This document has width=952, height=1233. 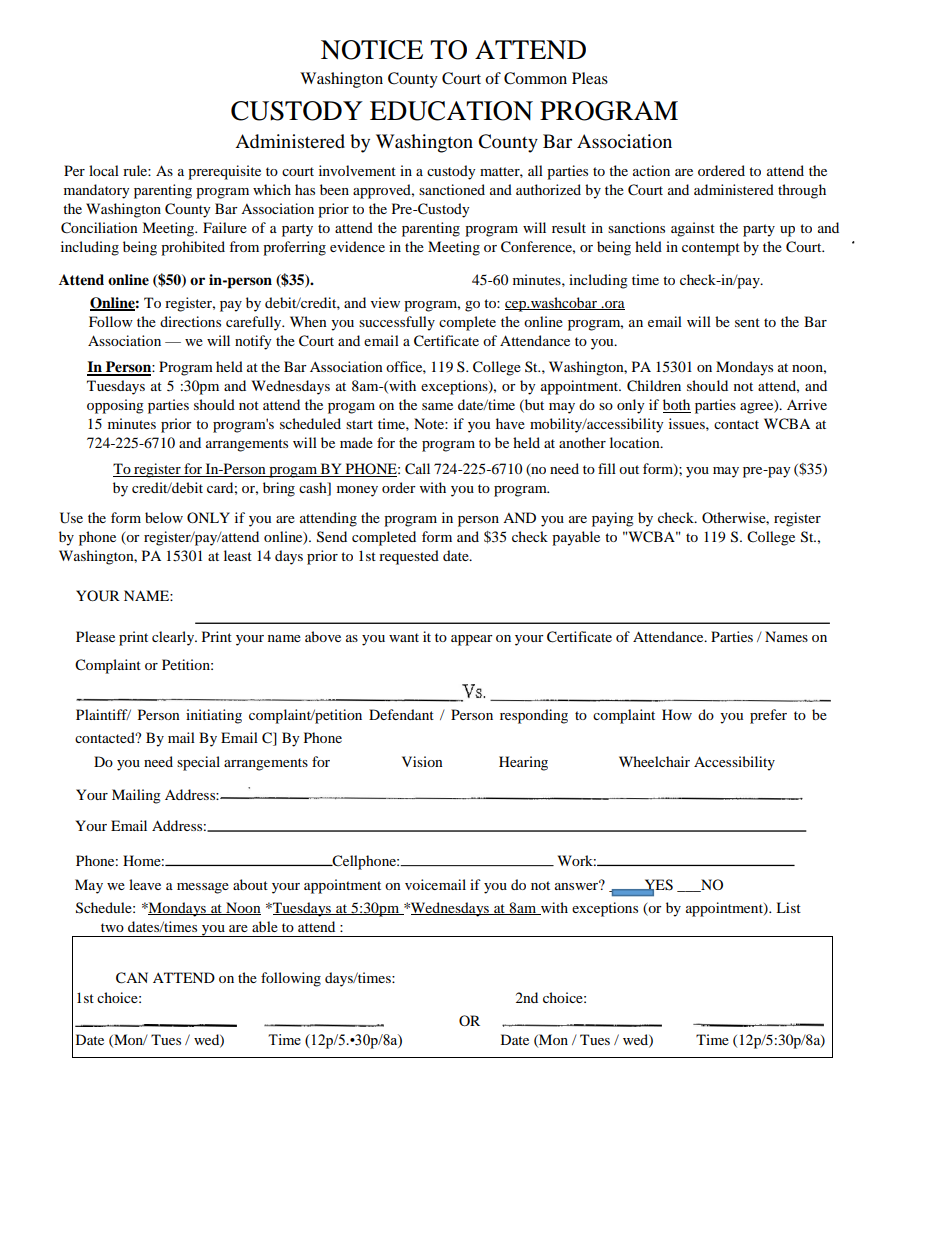 What do you see at coordinates (164, 517) in the document?
I see `below` at bounding box center [164, 517].
